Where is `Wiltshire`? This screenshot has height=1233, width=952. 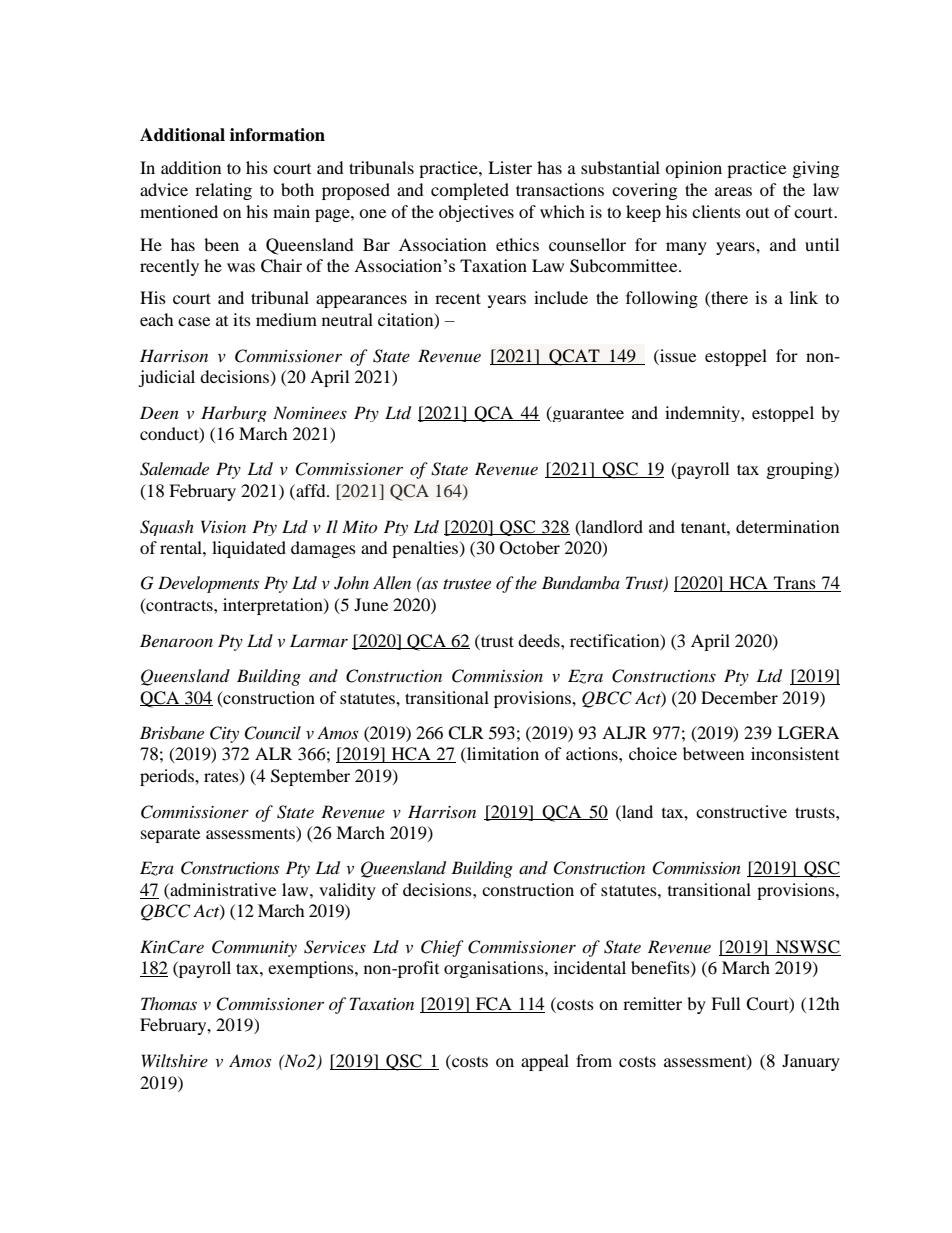
Wiltshire is located at coordinates (175, 1060).
